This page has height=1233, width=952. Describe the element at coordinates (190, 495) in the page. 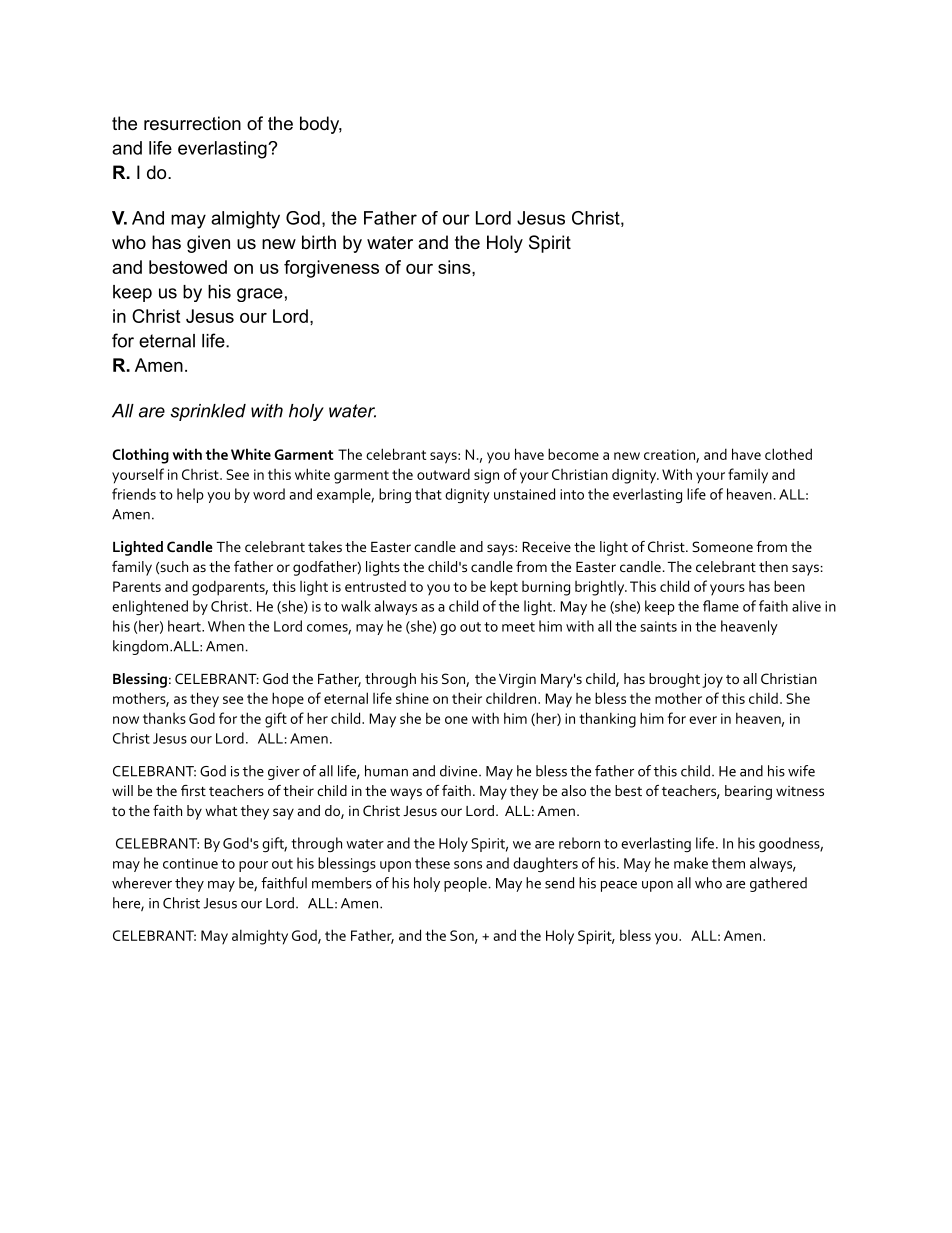

I see `help` at that location.
